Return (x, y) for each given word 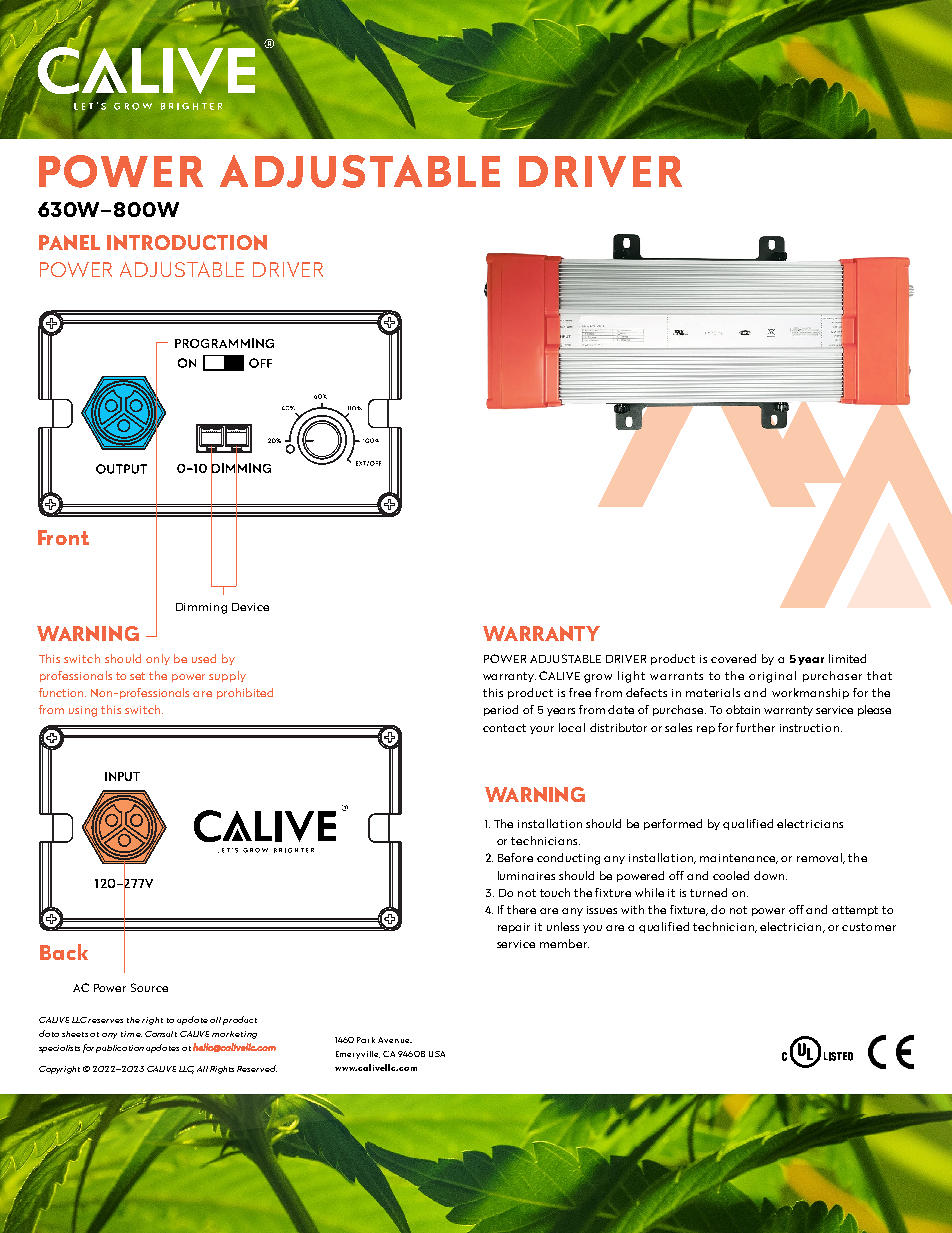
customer (869, 927)
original (772, 677)
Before (515, 857)
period (501, 710)
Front (63, 537)
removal (820, 858)
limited (847, 658)
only (158, 659)
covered (733, 658)
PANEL (69, 242)
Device (250, 607)
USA (437, 1054)
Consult (161, 1034)
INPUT (122, 776)
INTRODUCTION (187, 242)
